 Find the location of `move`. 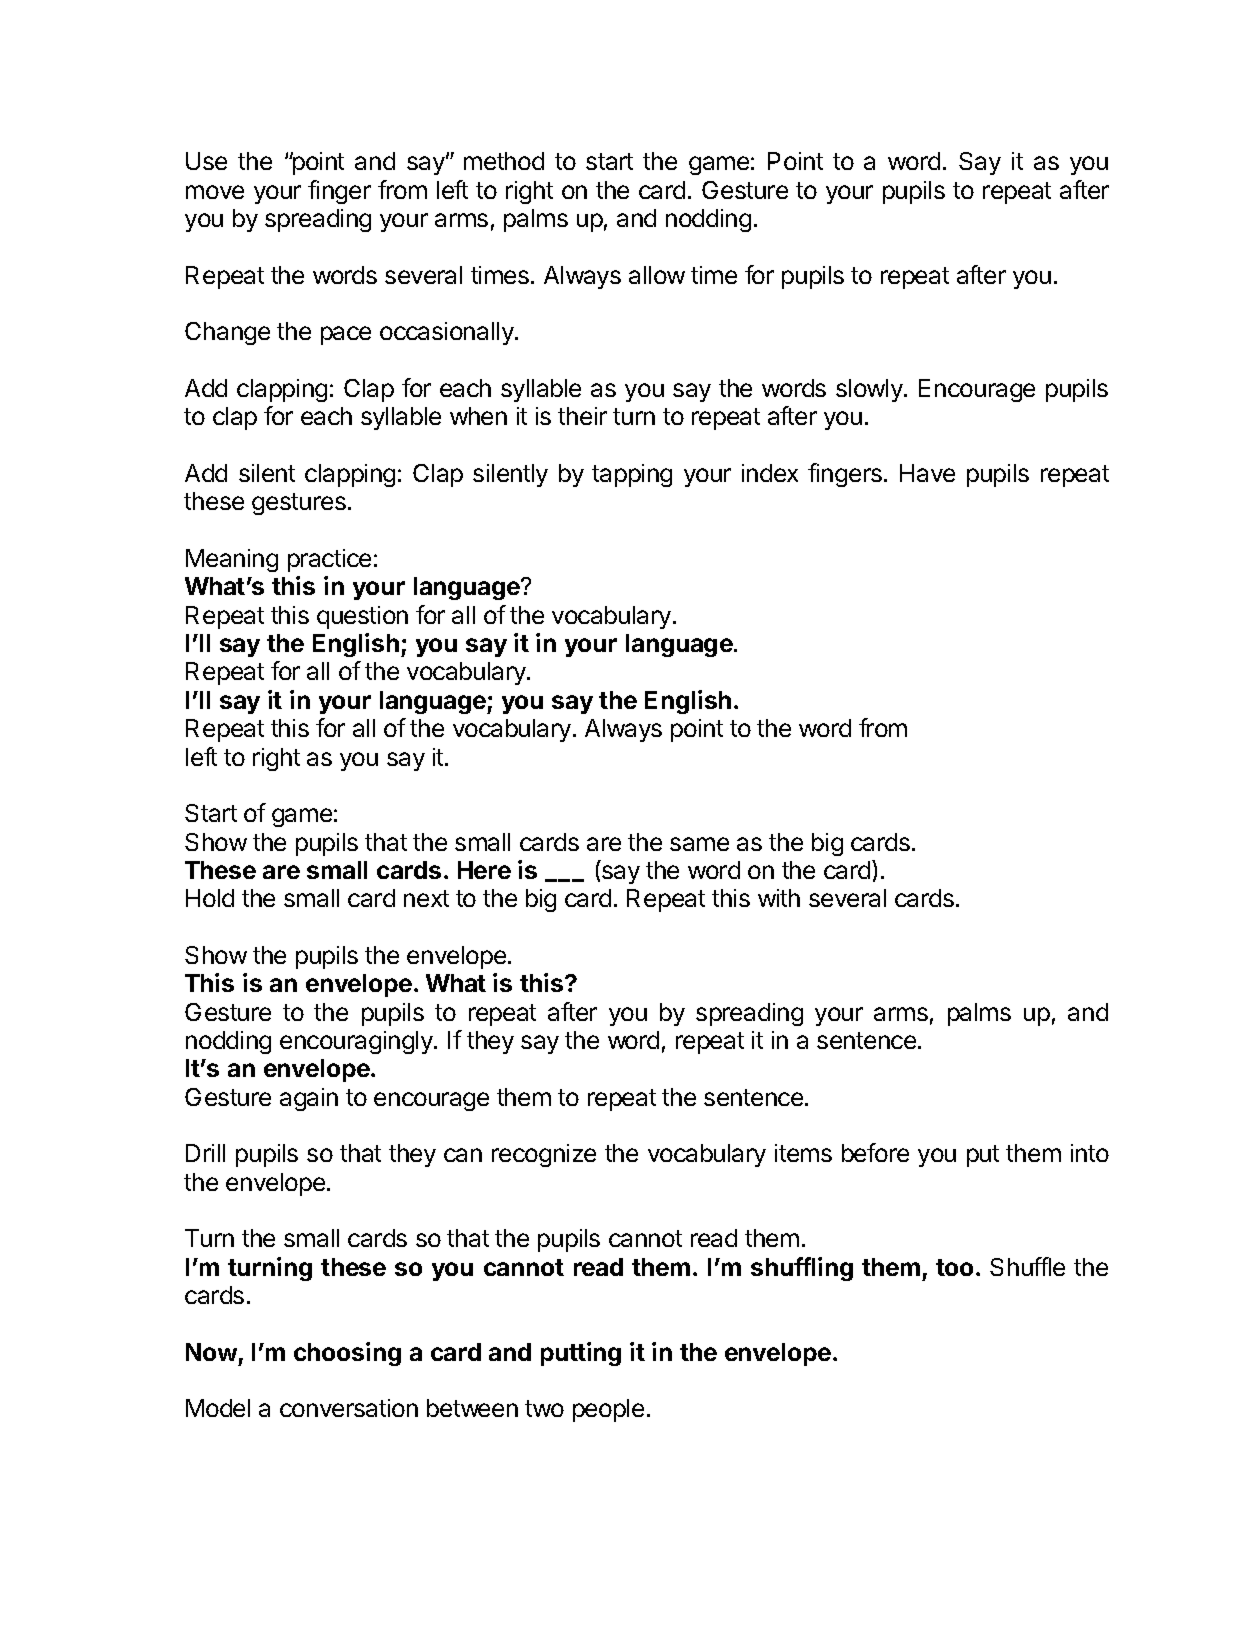

move is located at coordinates (215, 192).
